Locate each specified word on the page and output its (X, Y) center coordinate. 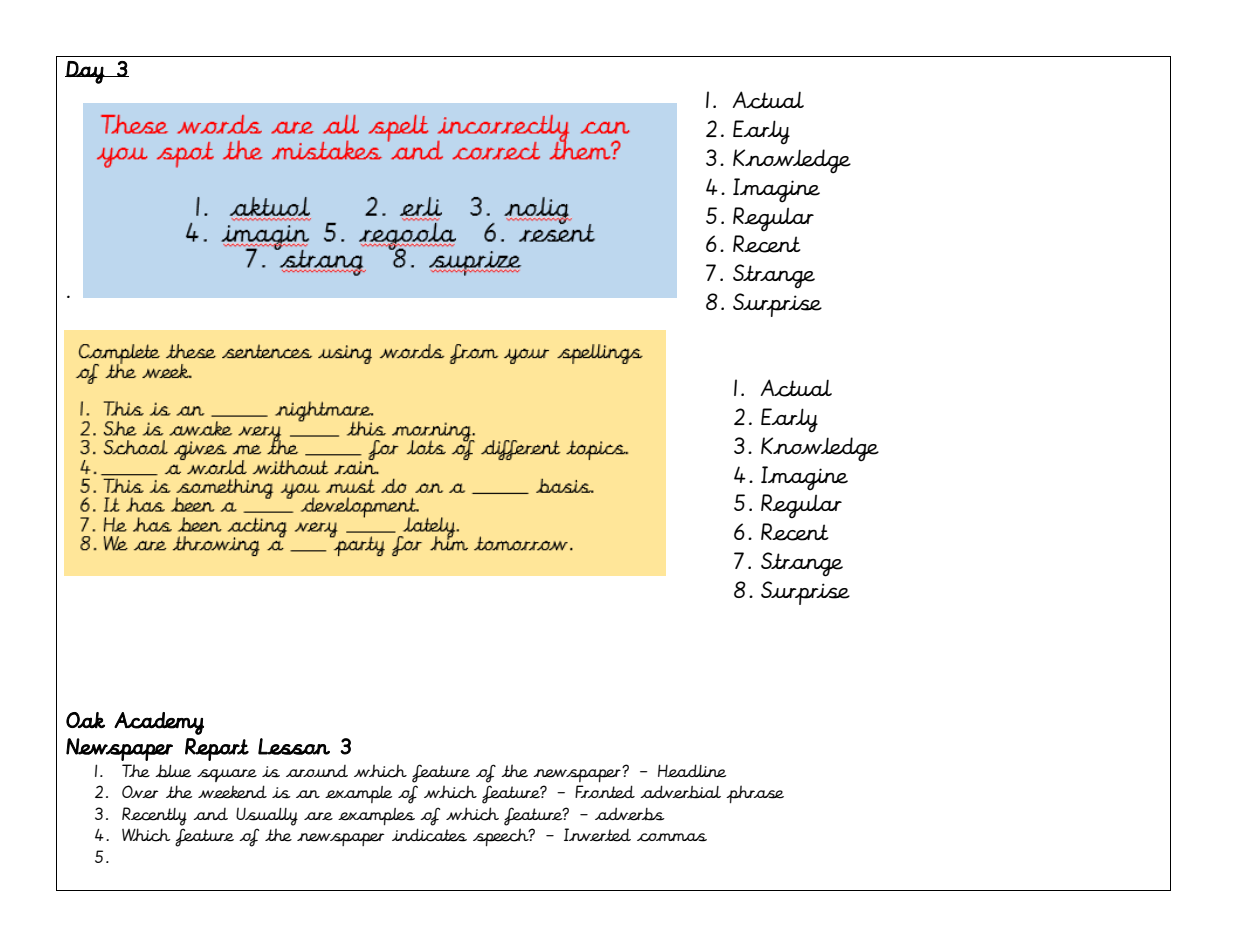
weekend (232, 792)
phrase (755, 794)
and (210, 814)
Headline (692, 771)
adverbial (680, 792)
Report (217, 749)
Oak (85, 720)
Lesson (294, 746)
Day (85, 72)
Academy (159, 723)
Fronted (605, 792)
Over (140, 792)
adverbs (630, 814)
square (227, 775)
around (317, 771)
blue (173, 771)
